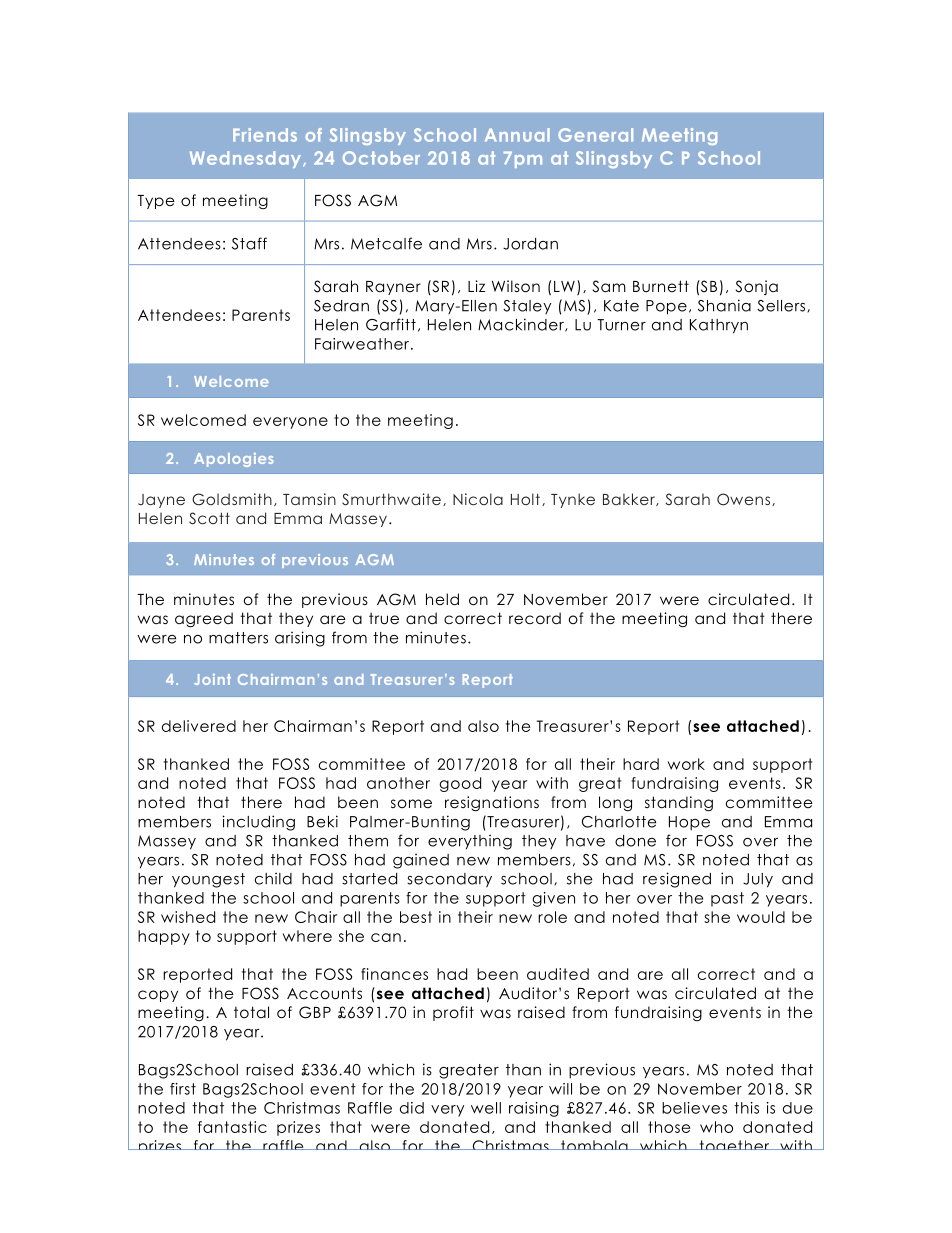  Describe the element at coordinates (719, 326) in the screenshot. I see `Kathryn` at that location.
